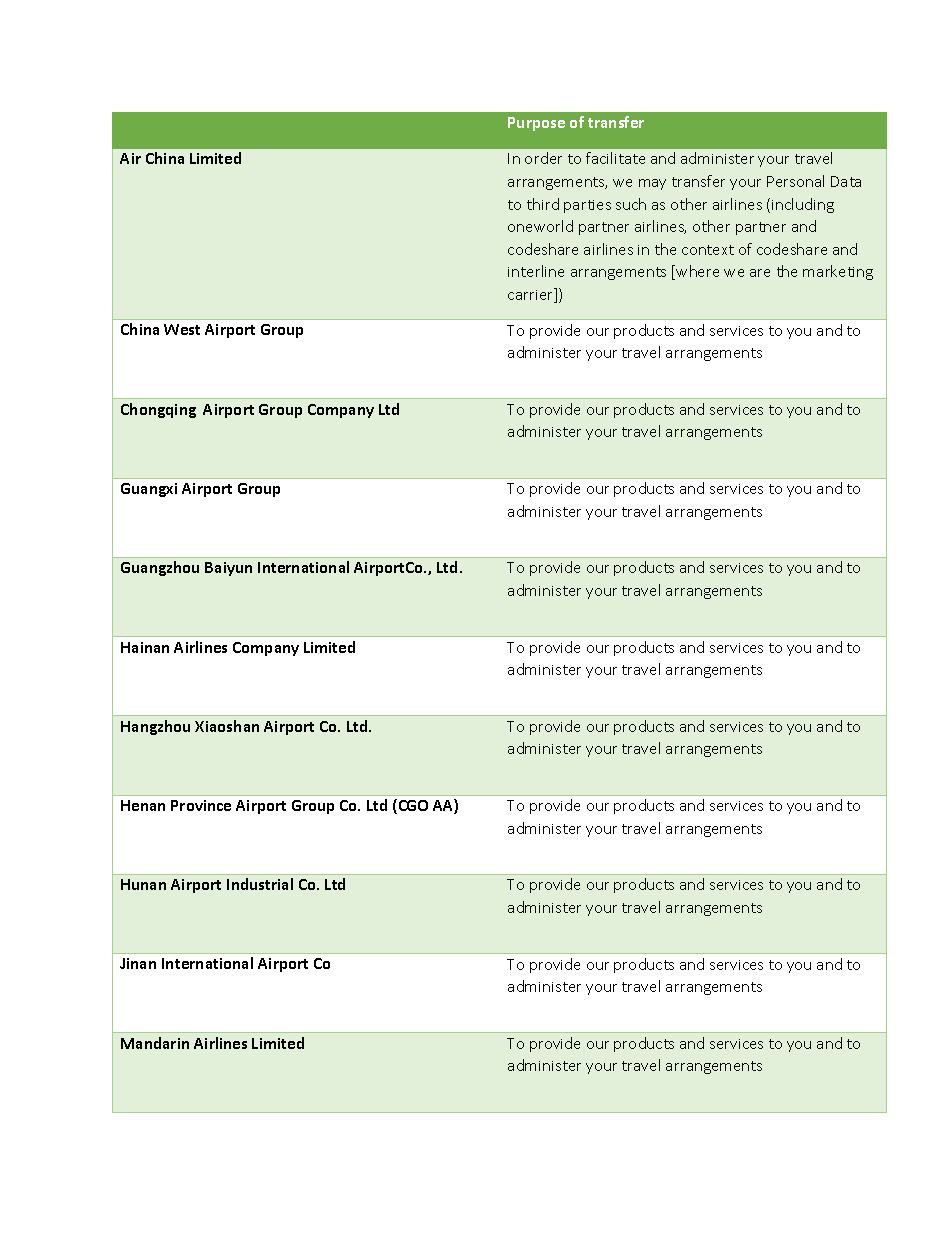 The height and width of the image is (1233, 952). What do you see at coordinates (543, 158) in the image?
I see `order` at bounding box center [543, 158].
